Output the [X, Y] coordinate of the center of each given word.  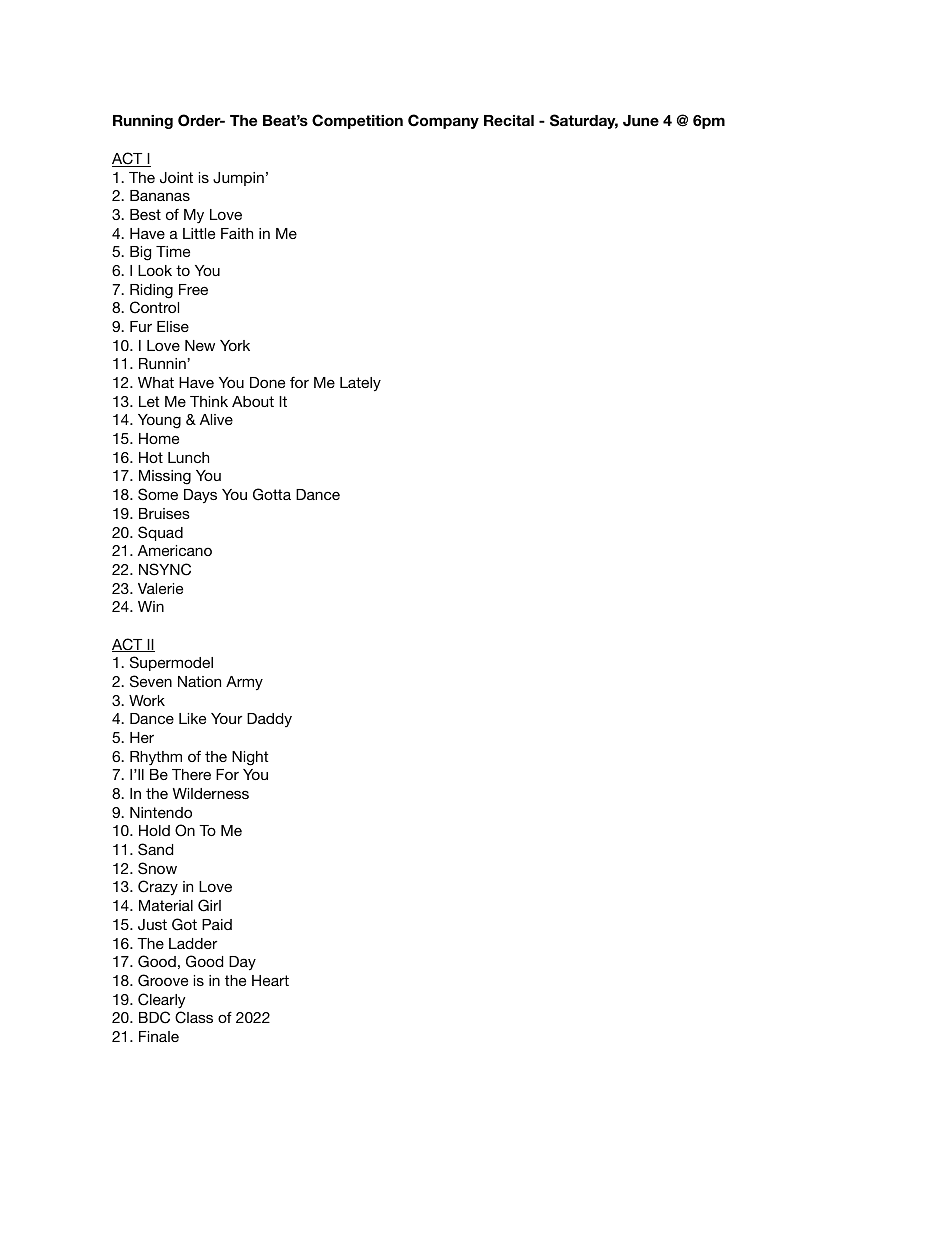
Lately [360, 384]
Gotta [272, 494]
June [641, 121]
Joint [176, 178]
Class [194, 1017]
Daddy [269, 720]
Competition [357, 121]
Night [250, 758]
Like [192, 718]
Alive [216, 419]
